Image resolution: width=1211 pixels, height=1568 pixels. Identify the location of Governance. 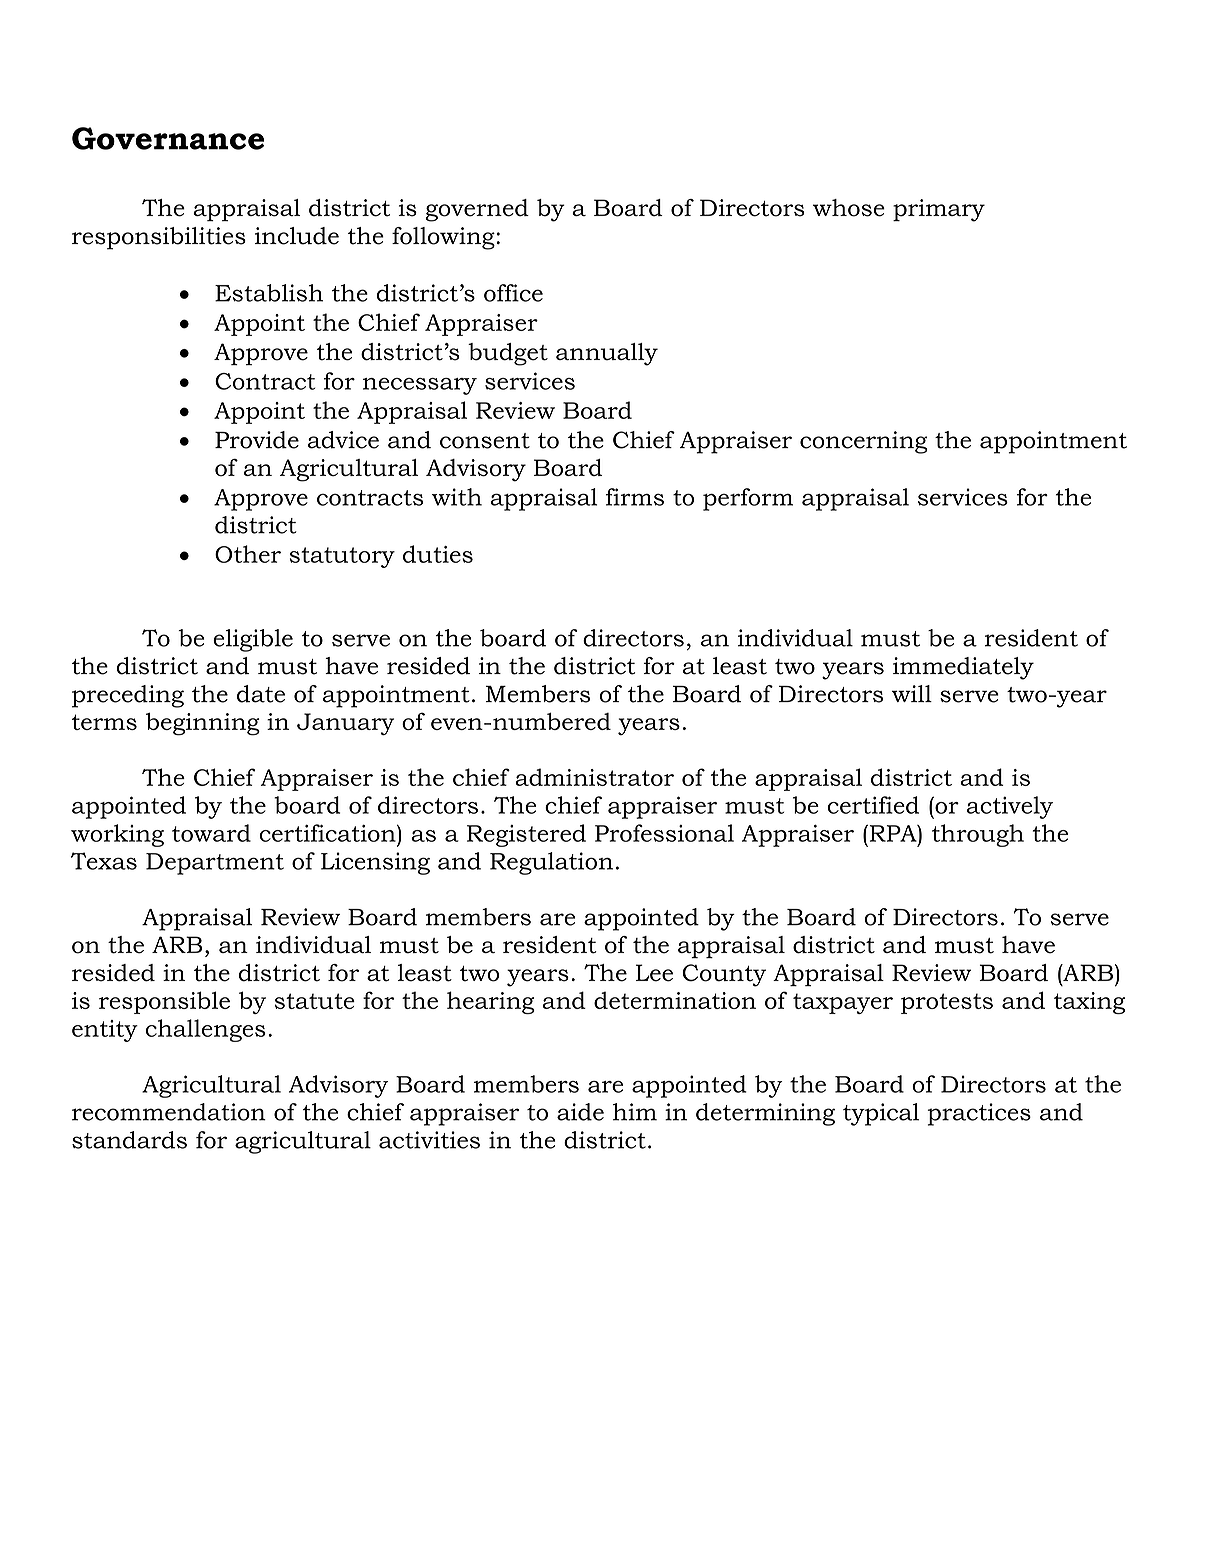
(168, 138).
